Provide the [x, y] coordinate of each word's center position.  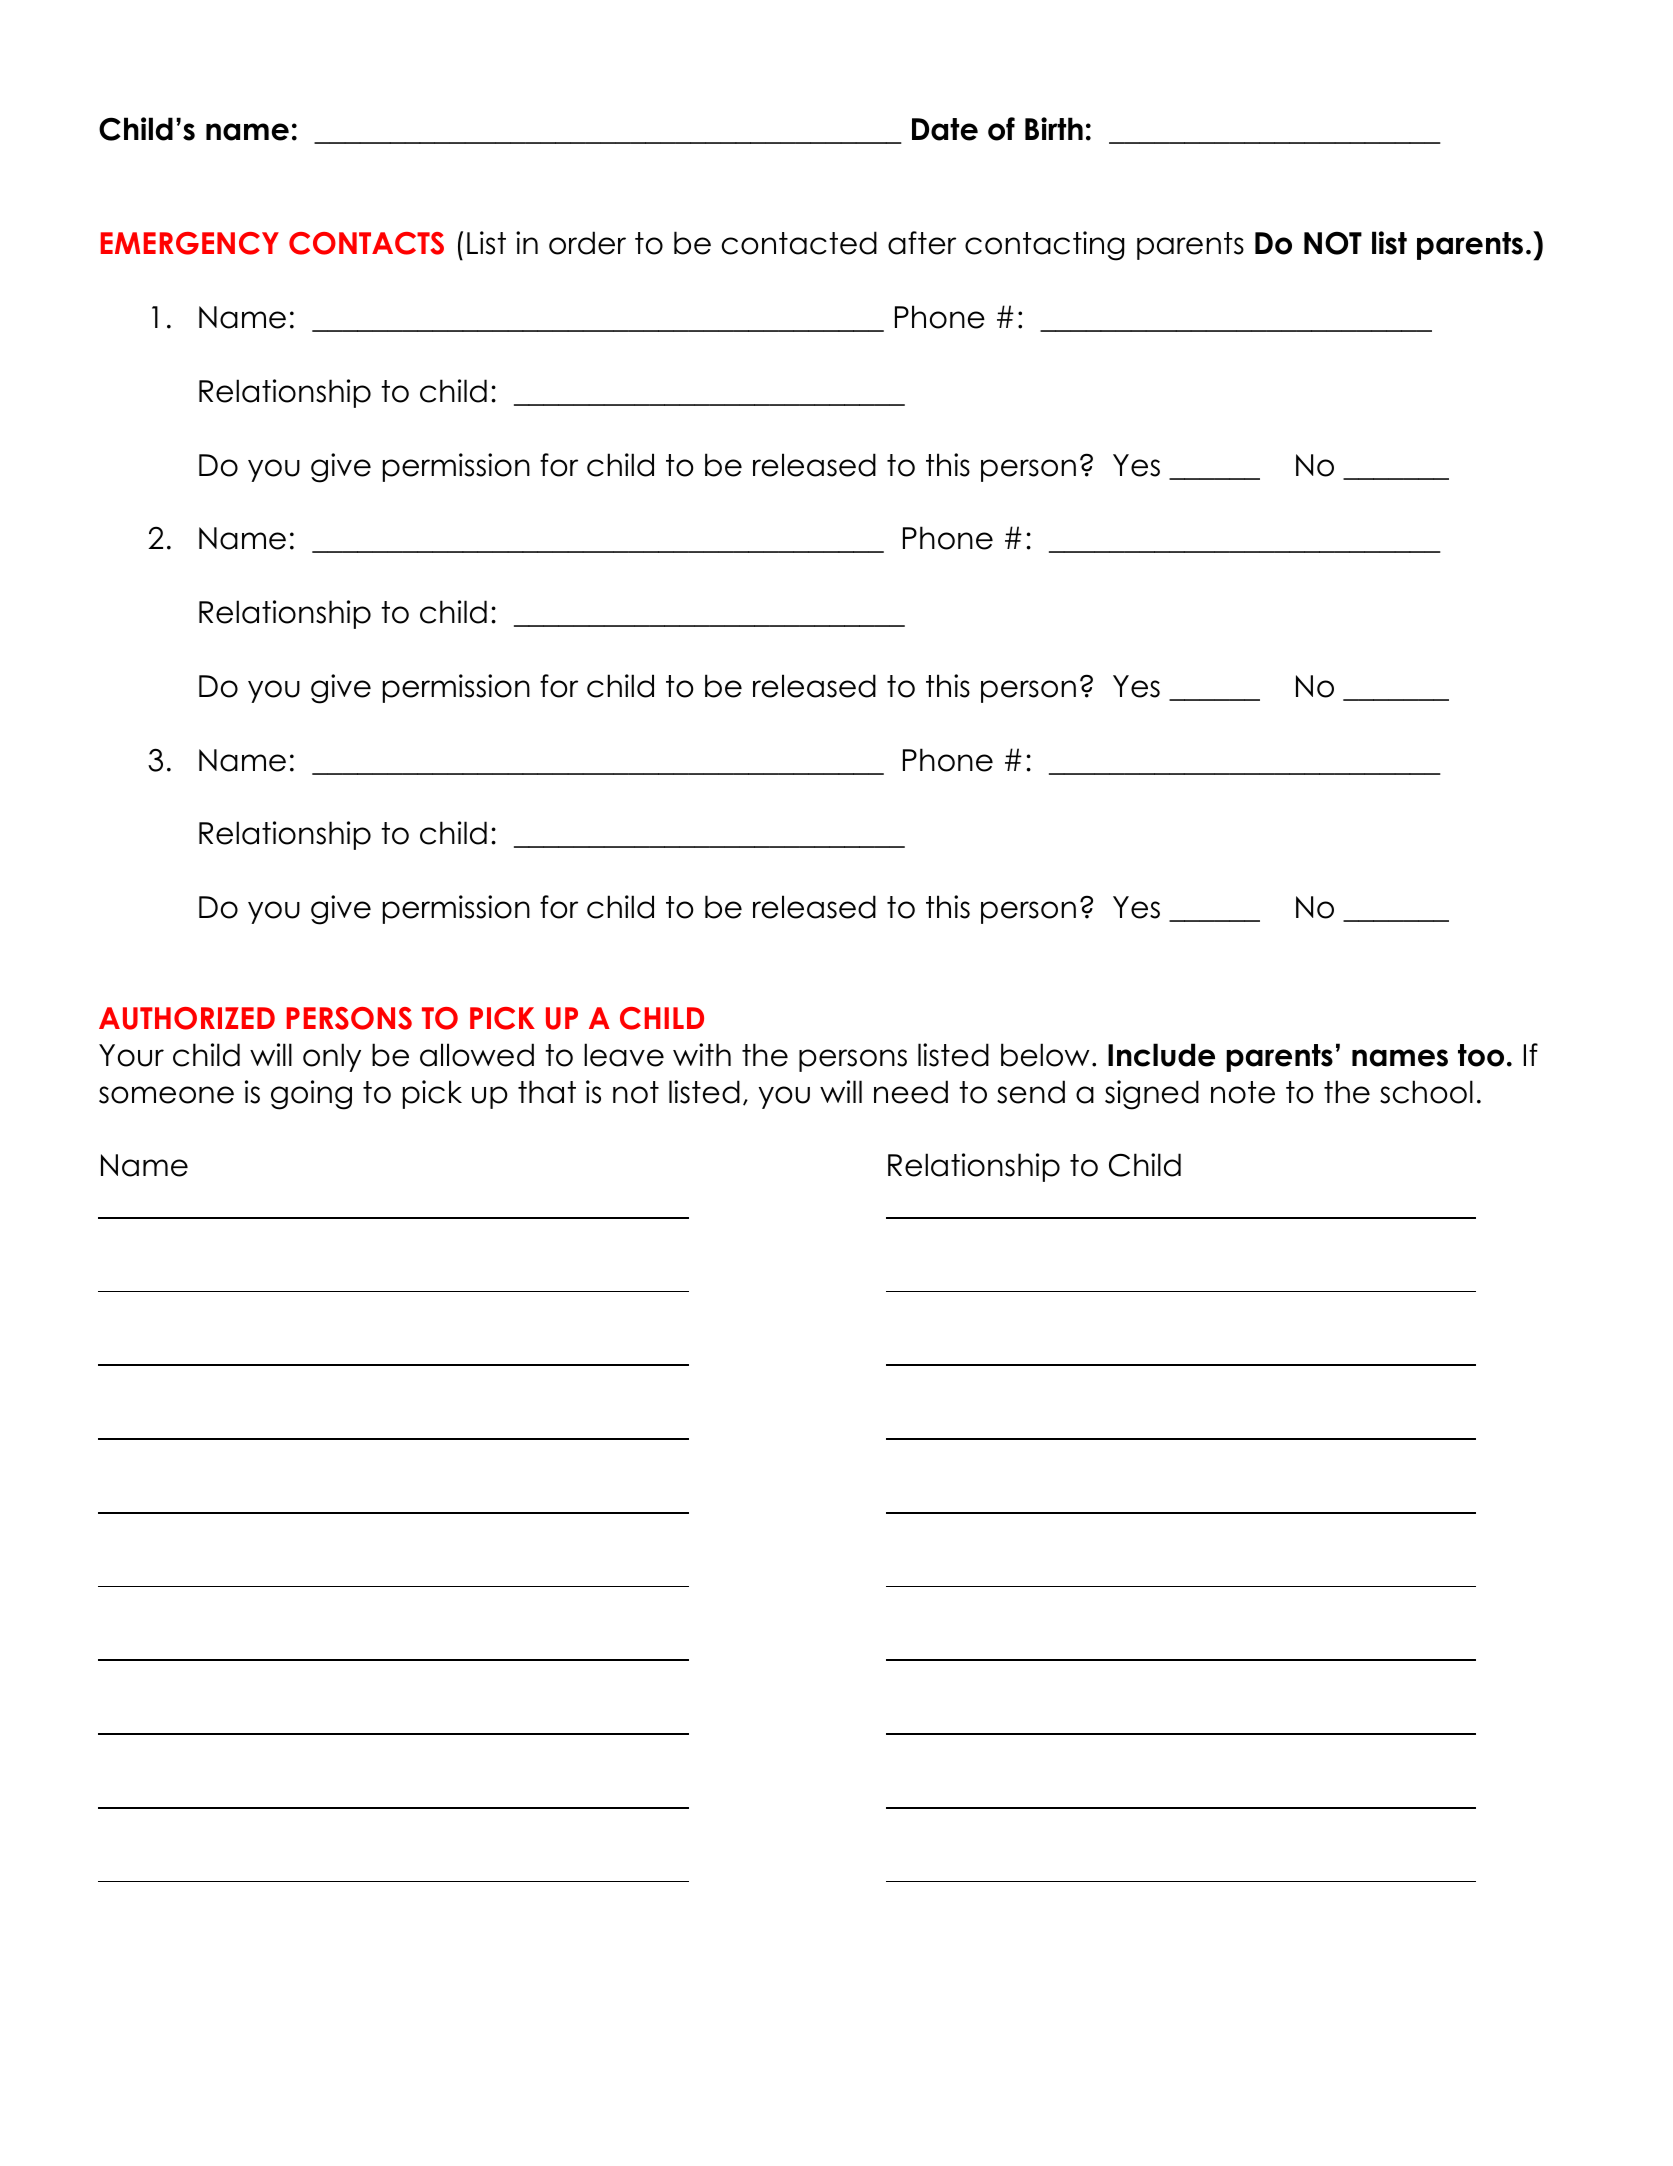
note [1243, 1092]
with [702, 1054]
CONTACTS [366, 243]
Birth [1054, 128]
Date [945, 129]
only [332, 1057]
